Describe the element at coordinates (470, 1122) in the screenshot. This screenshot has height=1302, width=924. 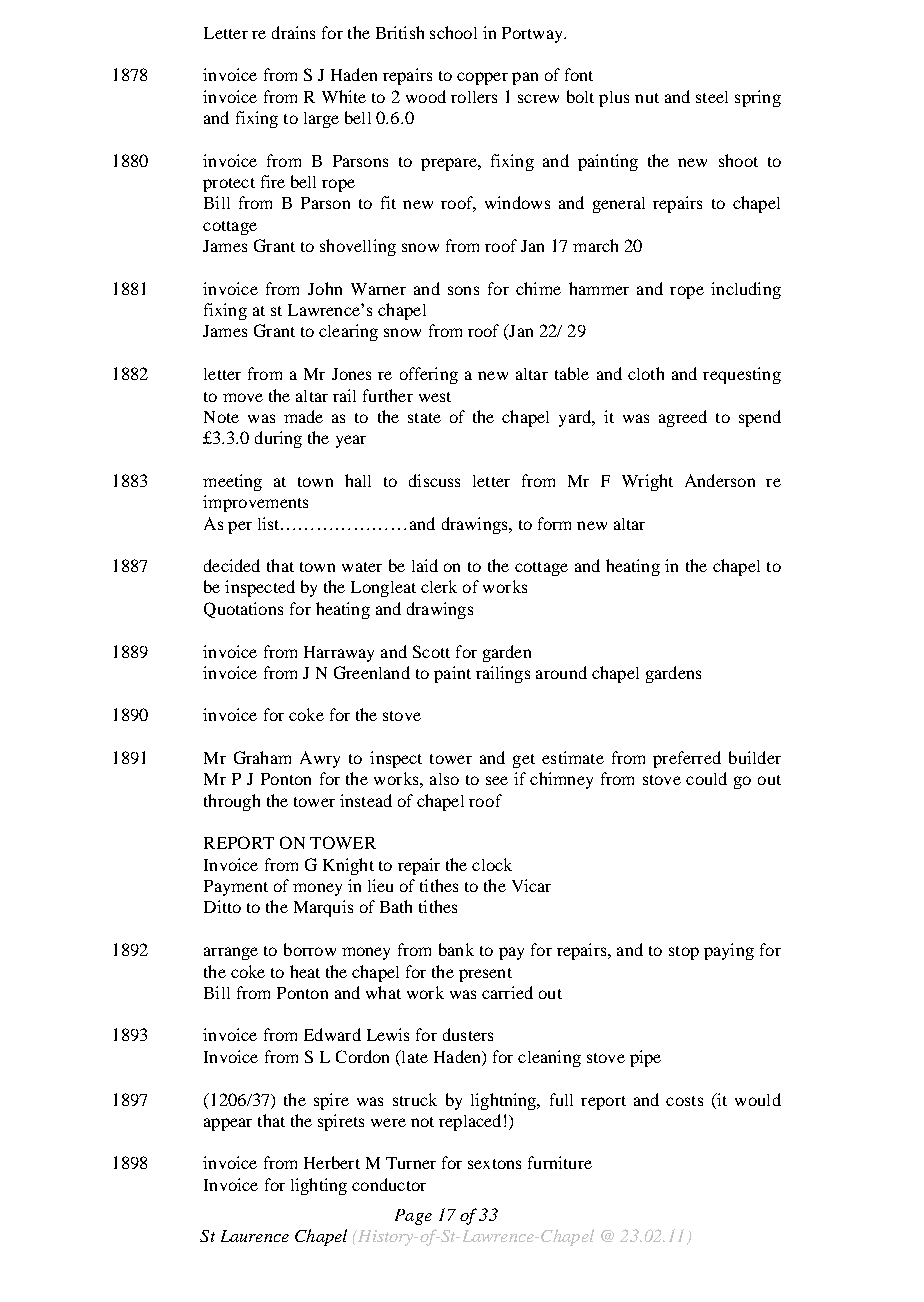
I see `replaced` at that location.
